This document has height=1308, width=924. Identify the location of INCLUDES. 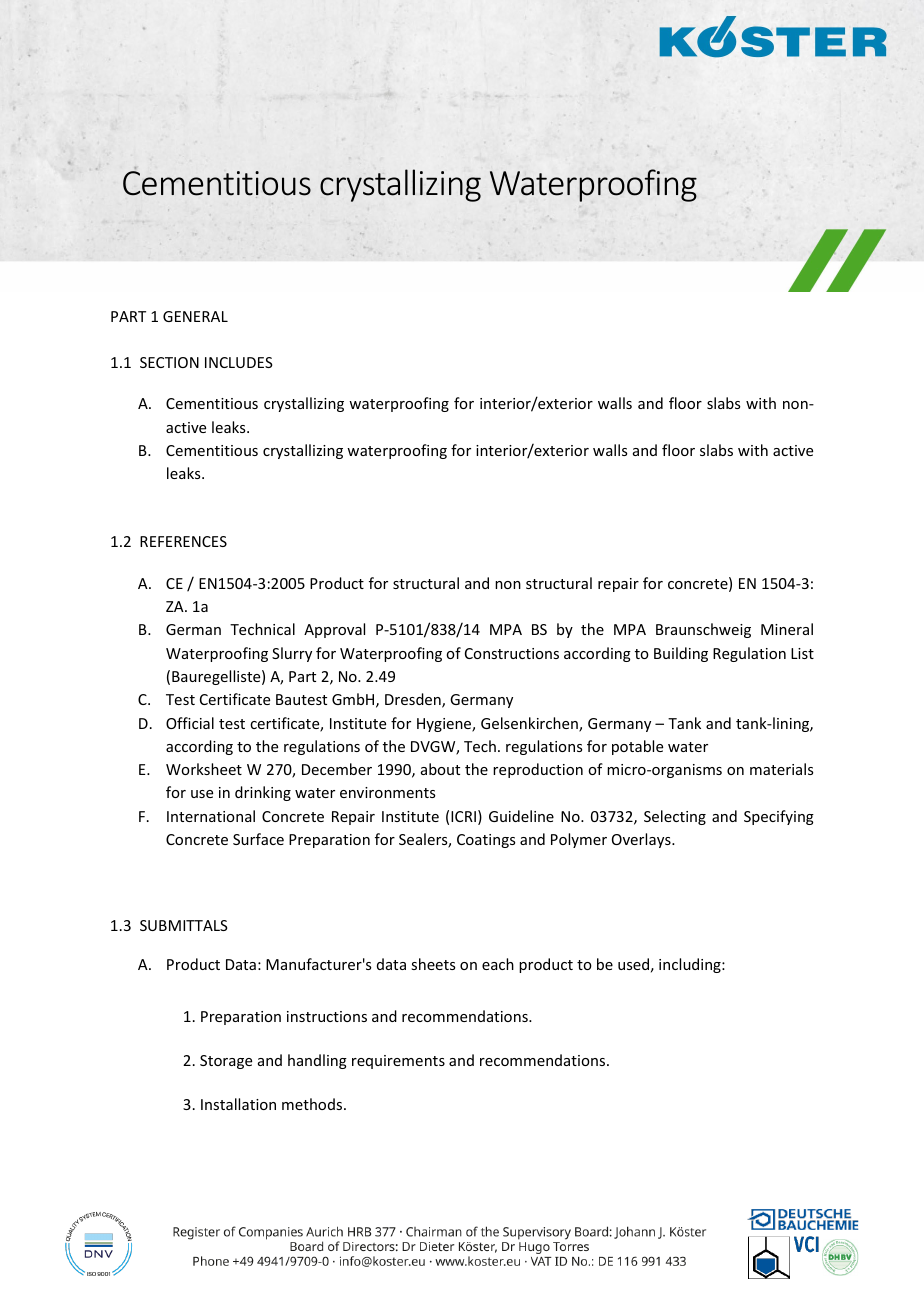
(239, 362).
